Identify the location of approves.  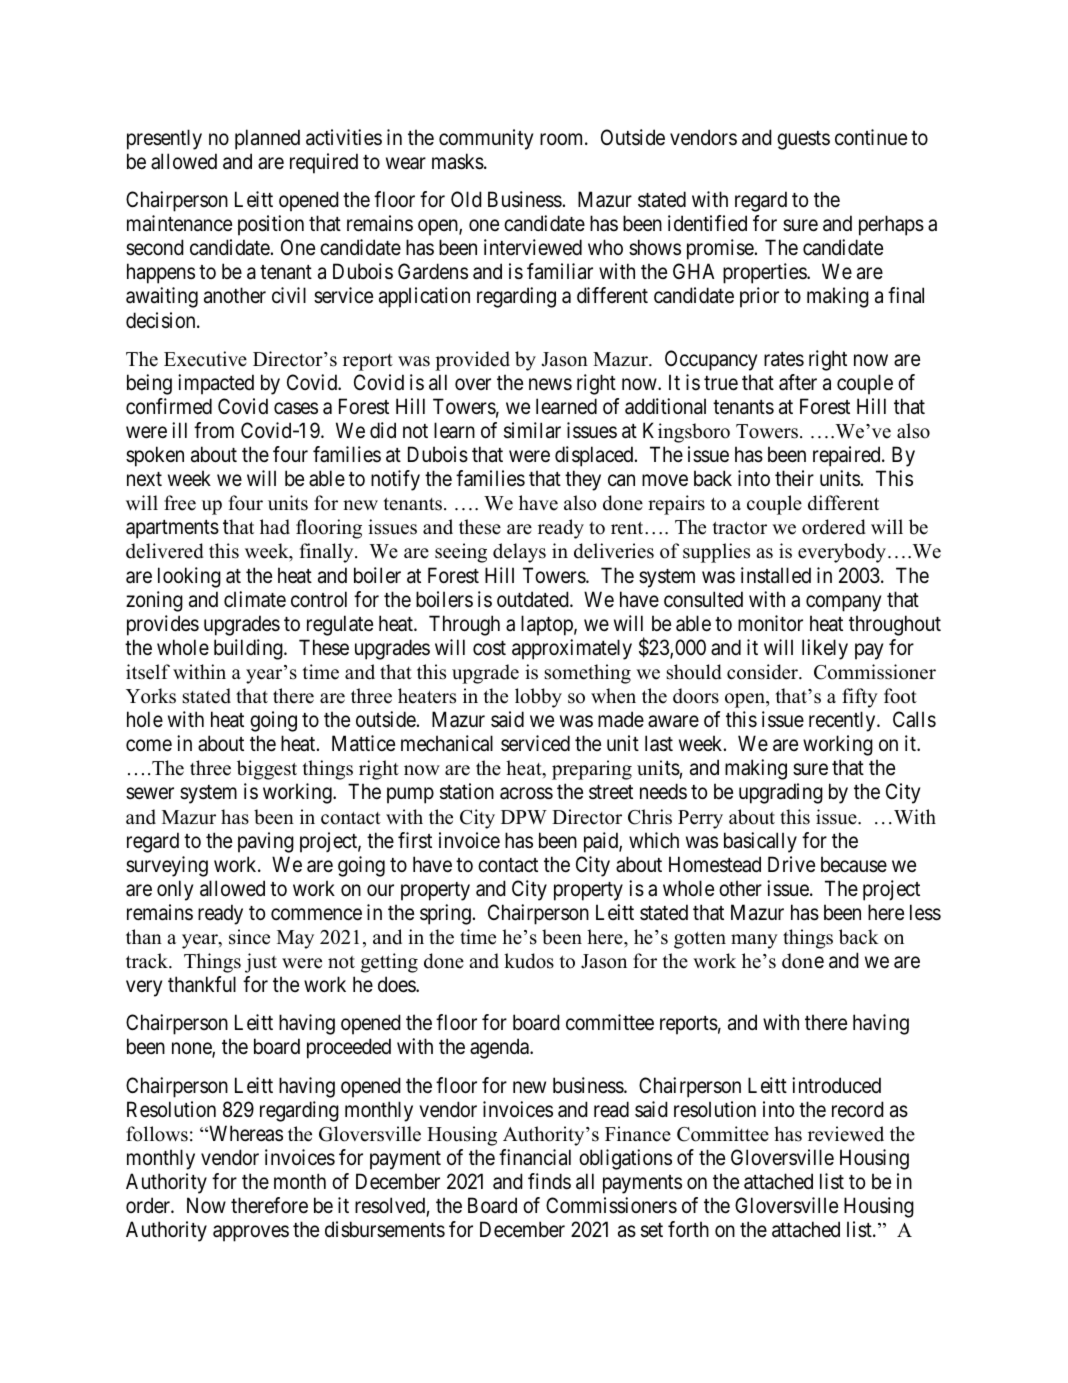
(251, 1234).
